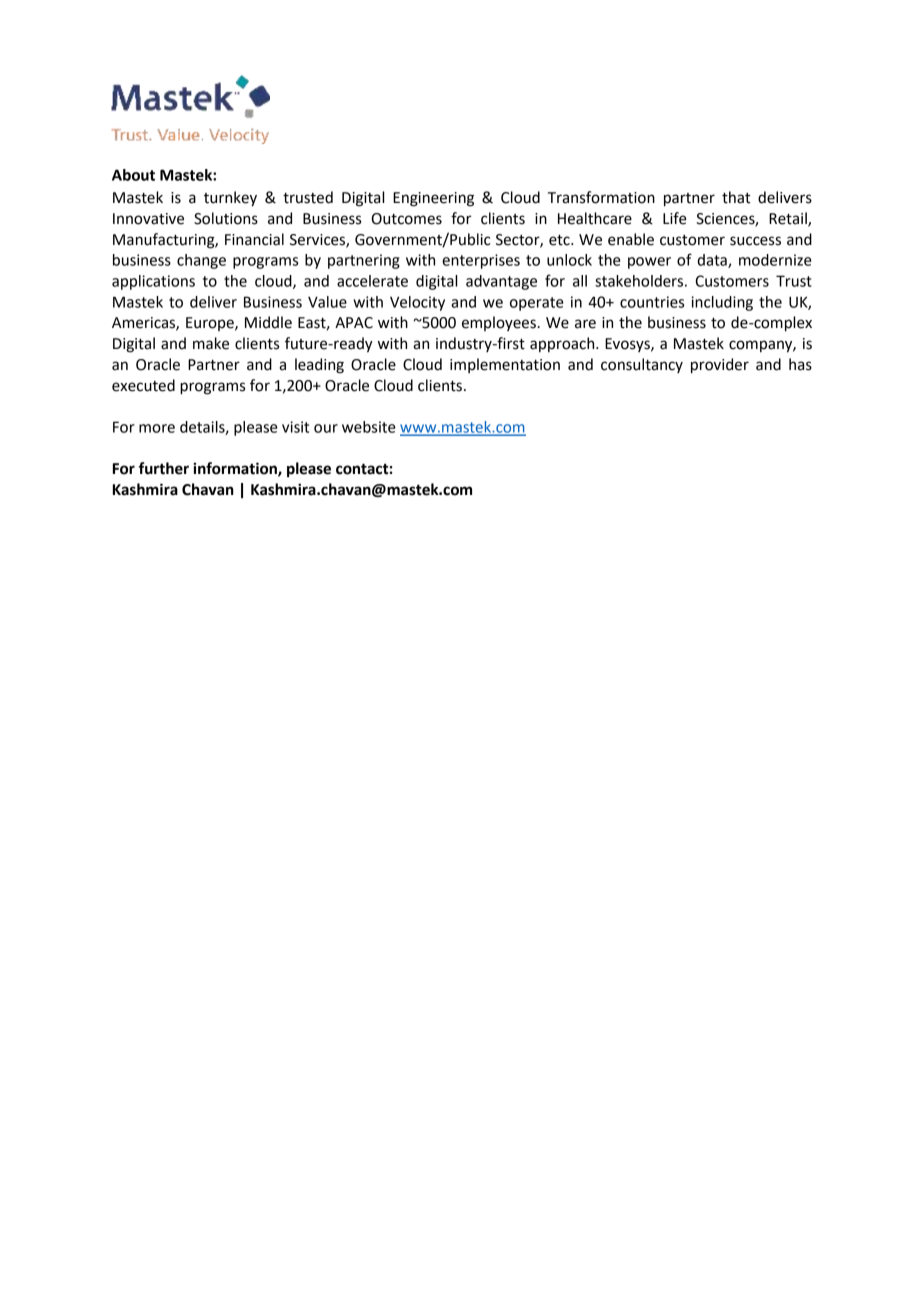 The width and height of the screenshot is (924, 1308). I want to click on that, so click(736, 197).
